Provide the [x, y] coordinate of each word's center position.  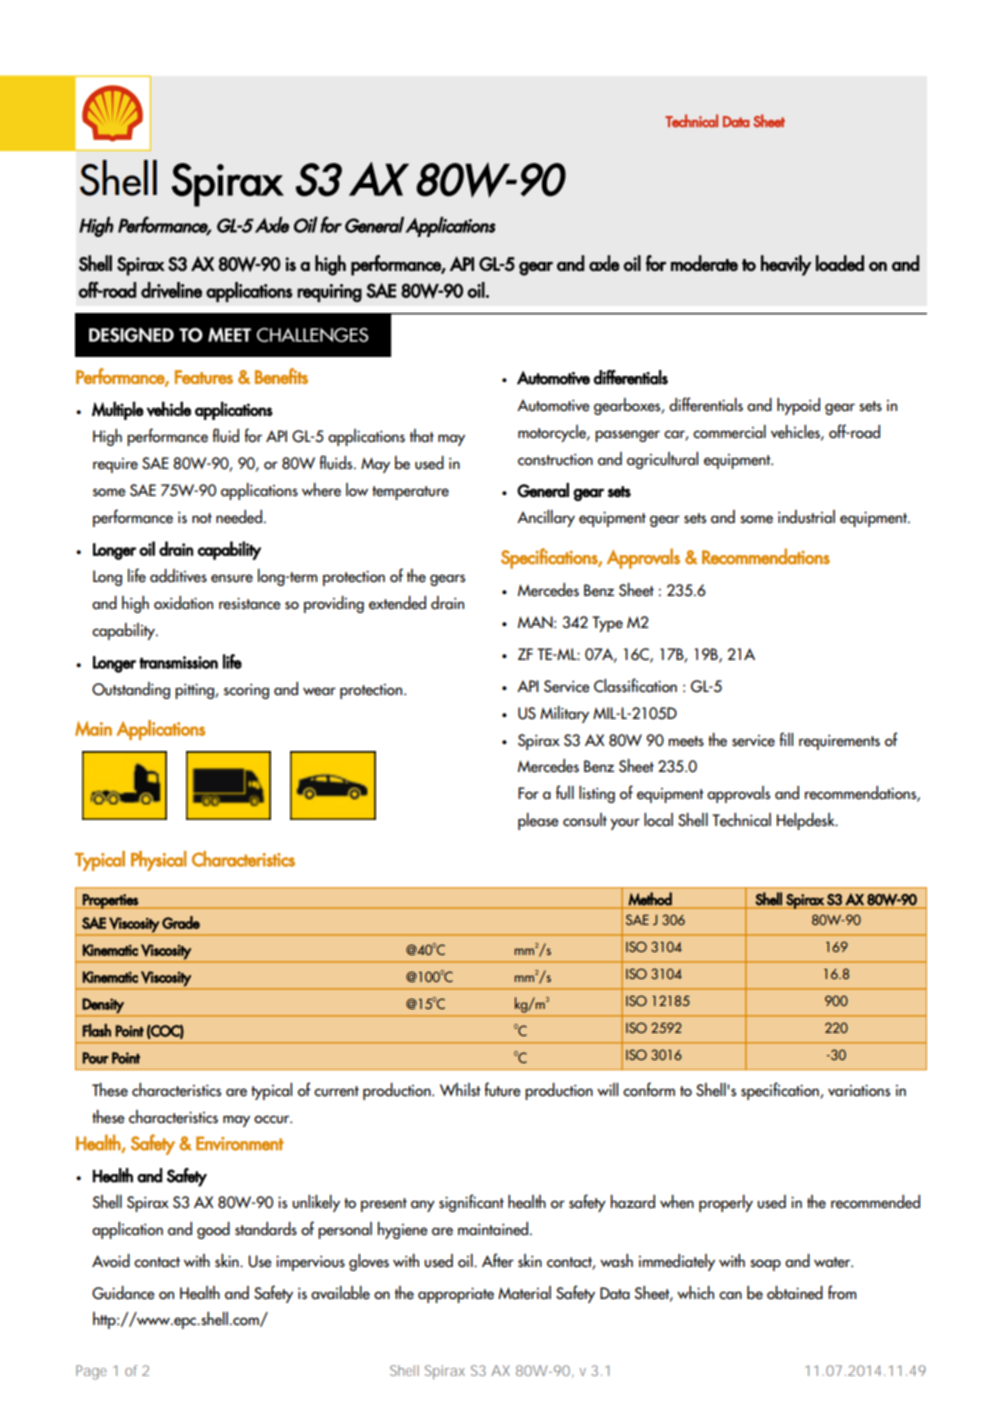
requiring [329, 293]
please [538, 821]
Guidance [123, 1293]
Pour [96, 1058]
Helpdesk [807, 821]
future [502, 1089]
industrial [806, 517]
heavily [786, 265]
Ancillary [546, 518]
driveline [171, 290]
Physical [159, 861]
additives [178, 576]
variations [859, 1091]
